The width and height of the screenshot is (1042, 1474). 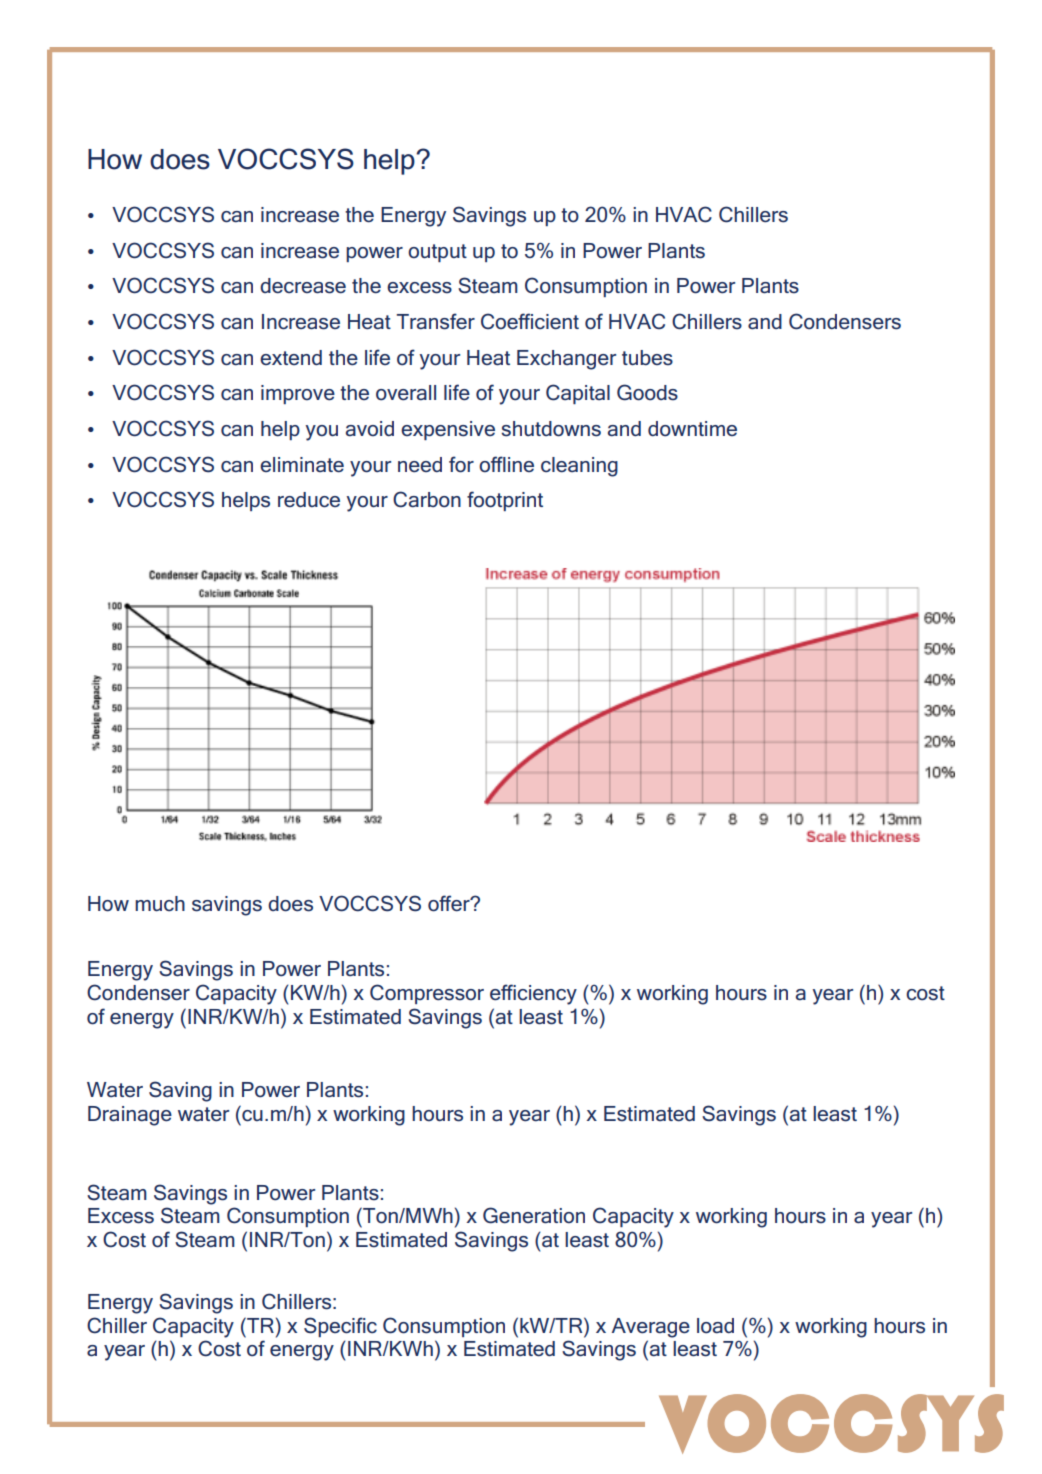 I want to click on Compressor, so click(x=427, y=994).
